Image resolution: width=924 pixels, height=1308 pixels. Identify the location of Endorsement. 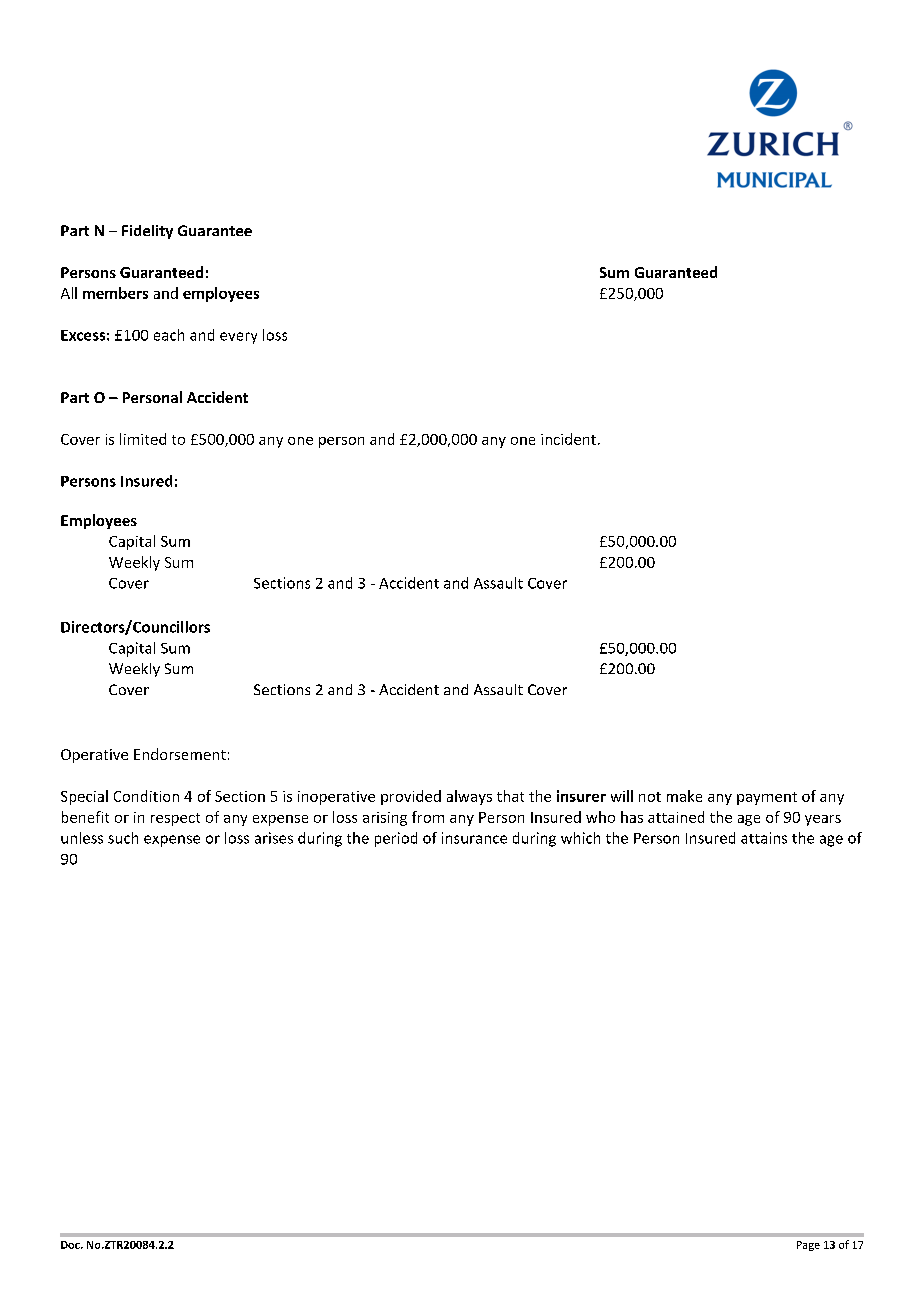
(180, 754).
